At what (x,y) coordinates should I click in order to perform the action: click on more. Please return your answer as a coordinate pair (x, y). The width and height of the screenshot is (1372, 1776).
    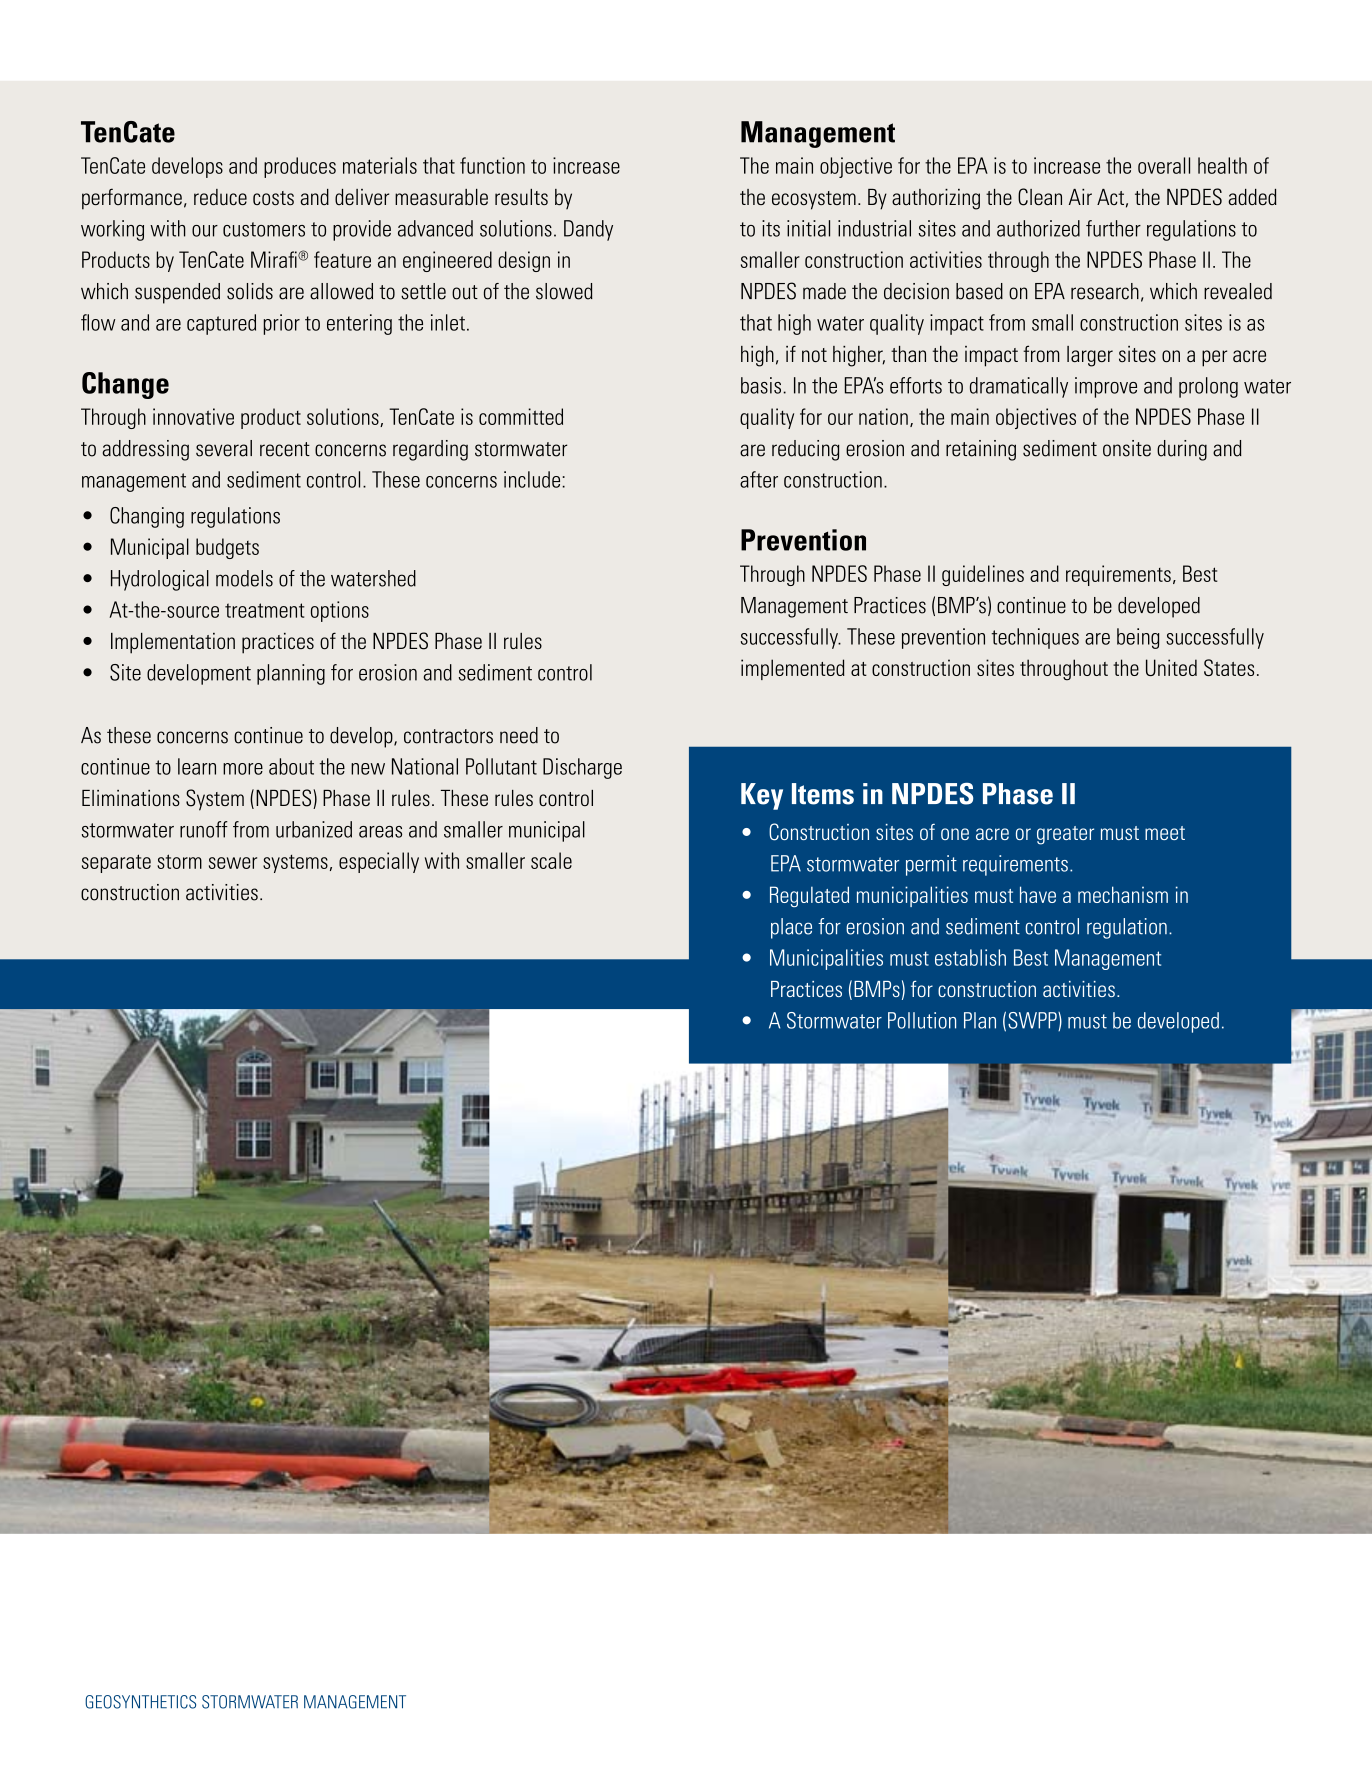
    Looking at the image, I should click on (243, 769).
